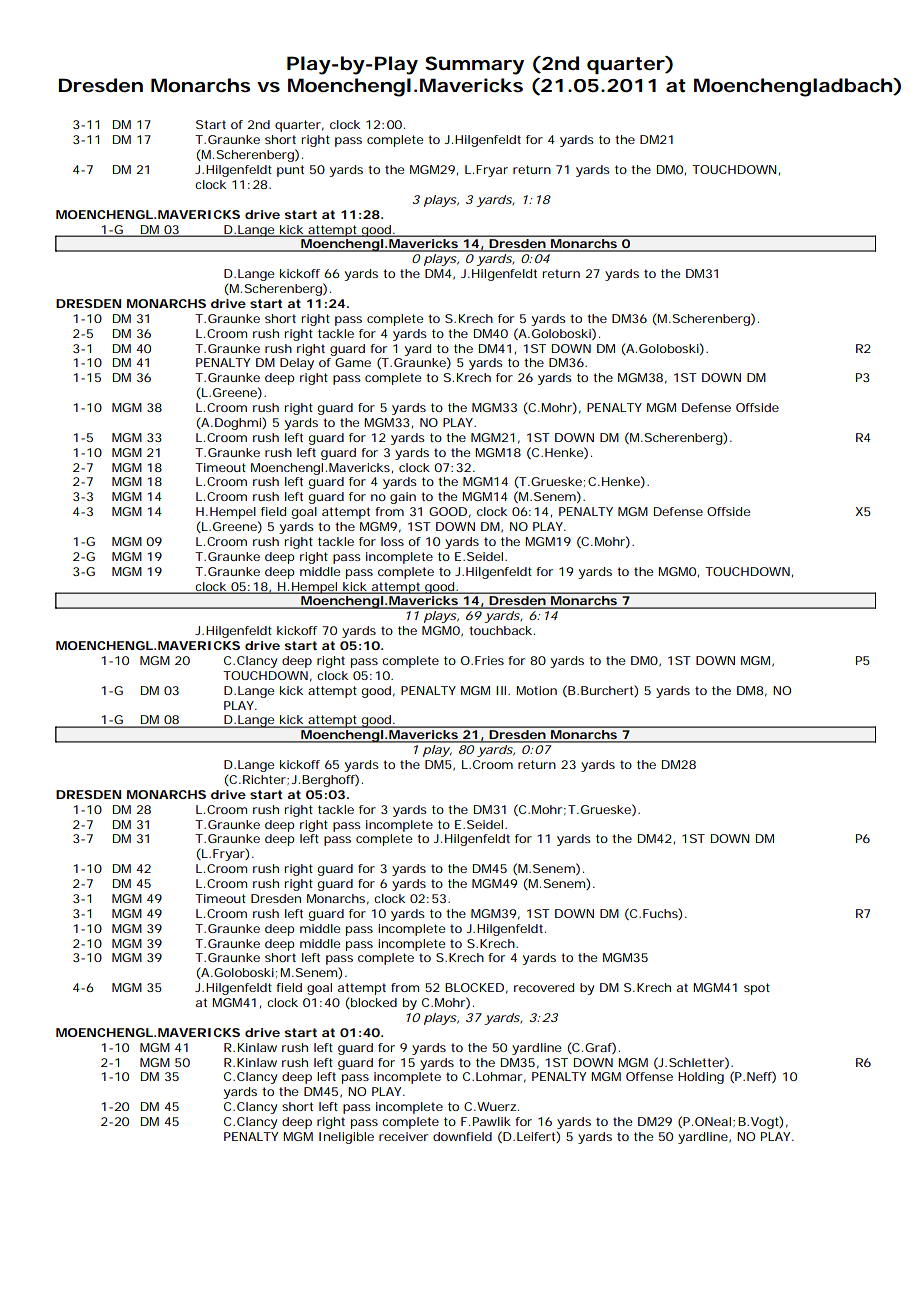  Describe the element at coordinates (353, 362) in the page. I see `Game` at that location.
